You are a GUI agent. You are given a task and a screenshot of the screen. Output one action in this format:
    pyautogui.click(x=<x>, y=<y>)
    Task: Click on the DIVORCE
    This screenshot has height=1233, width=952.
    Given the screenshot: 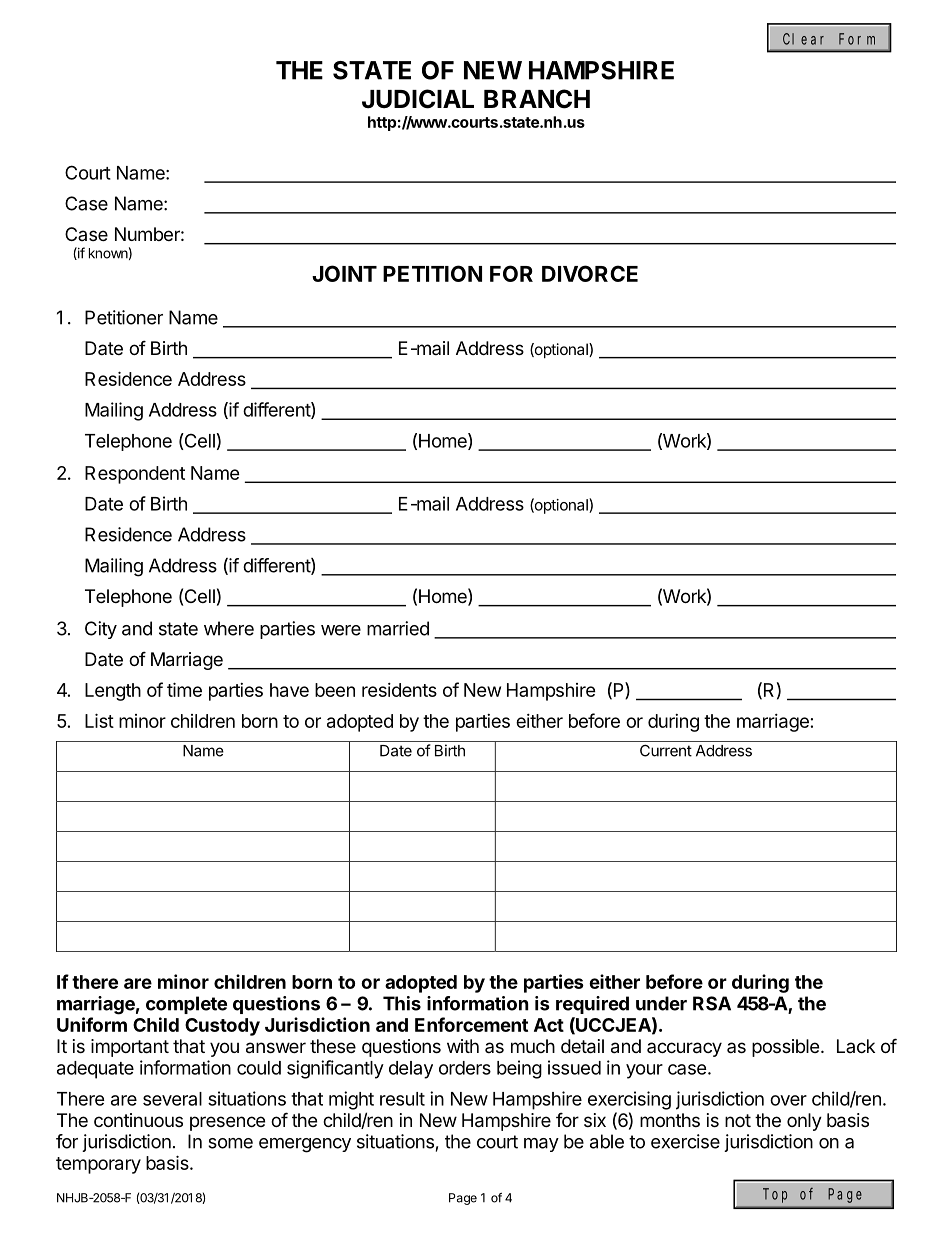 What is the action you would take?
    pyautogui.click(x=590, y=273)
